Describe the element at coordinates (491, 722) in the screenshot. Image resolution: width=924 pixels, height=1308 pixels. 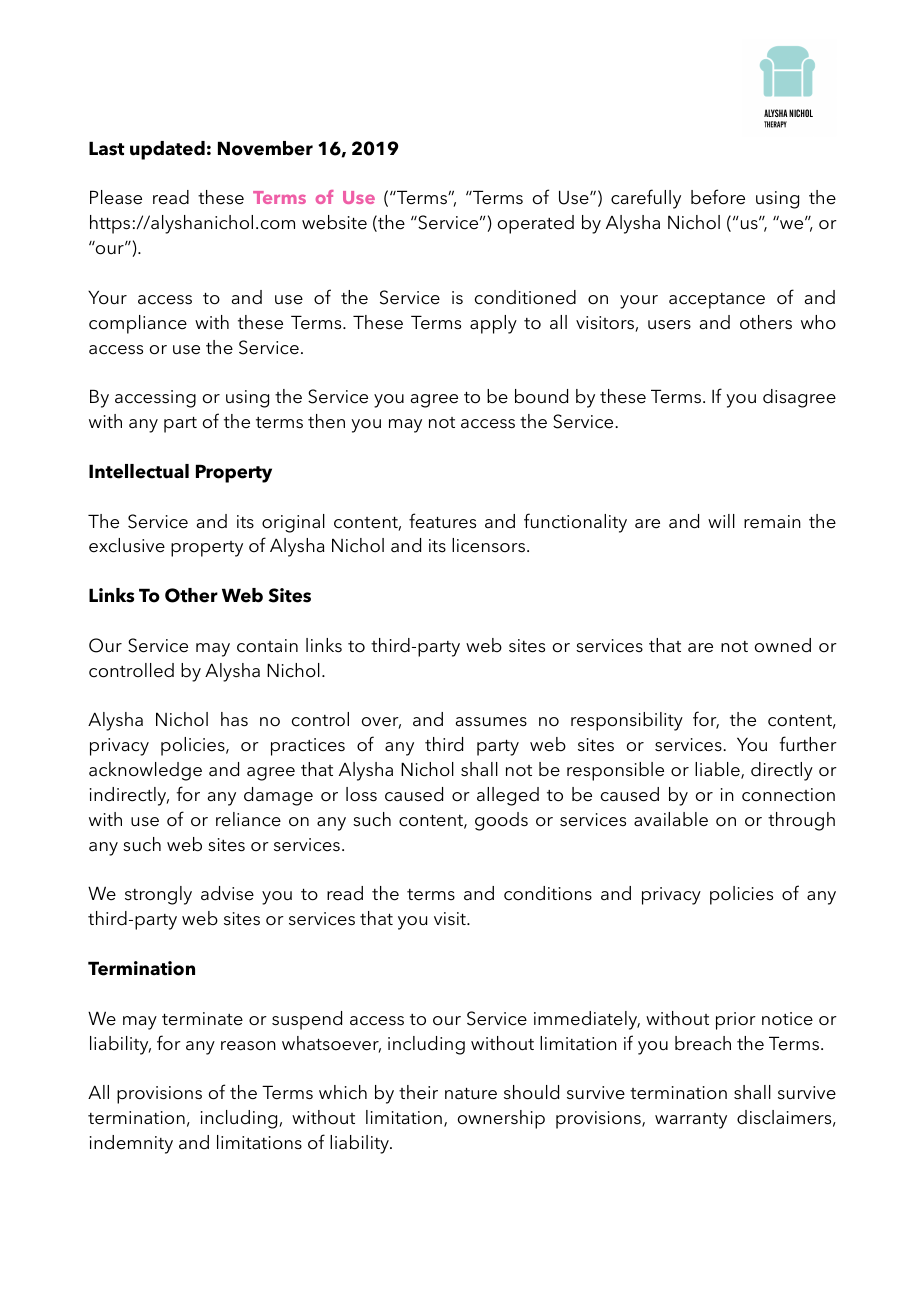
I see `assumes` at that location.
